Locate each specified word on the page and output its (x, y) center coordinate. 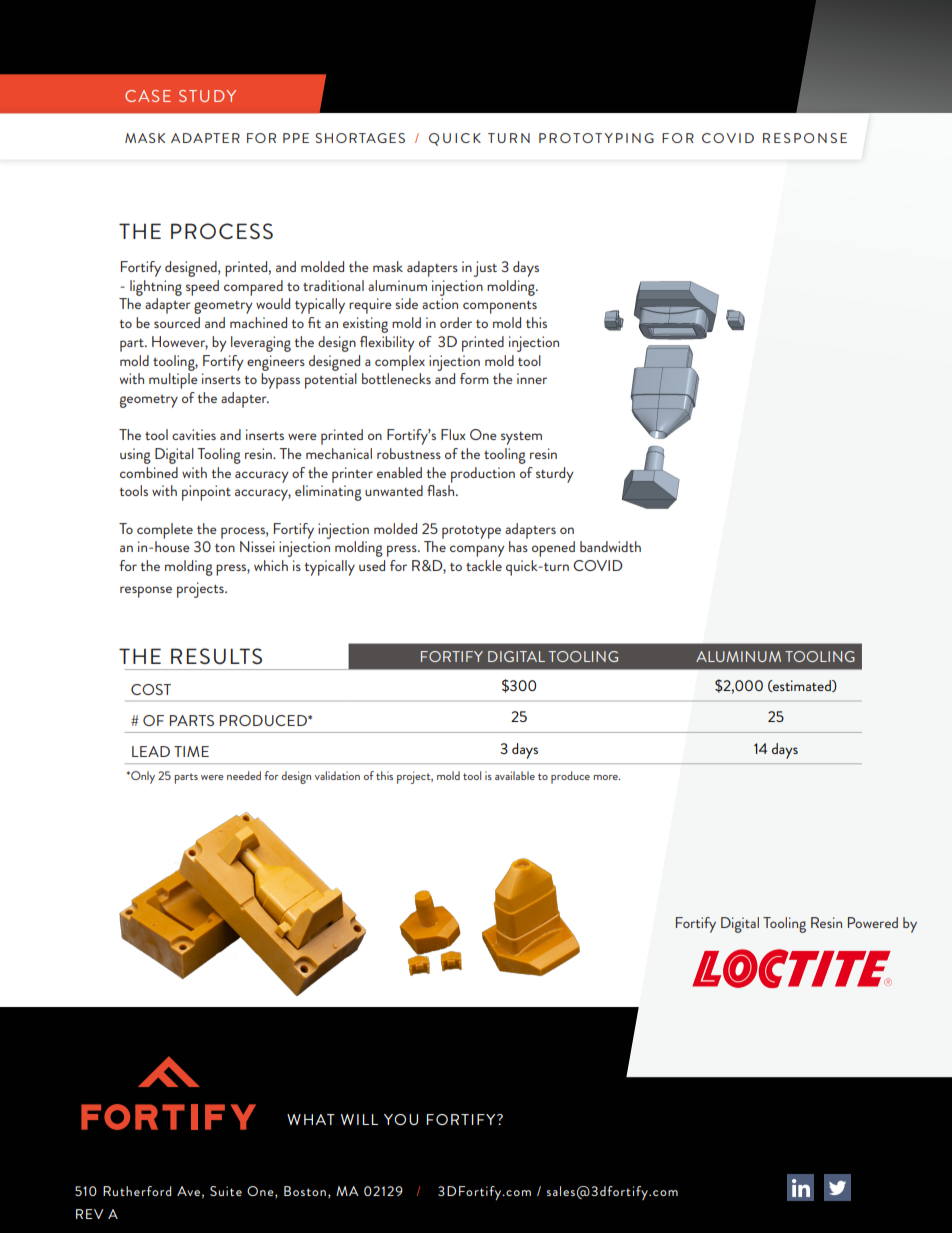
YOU (401, 1119)
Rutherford (137, 1191)
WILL (359, 1119)
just (485, 269)
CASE (148, 96)
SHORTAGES (360, 138)
